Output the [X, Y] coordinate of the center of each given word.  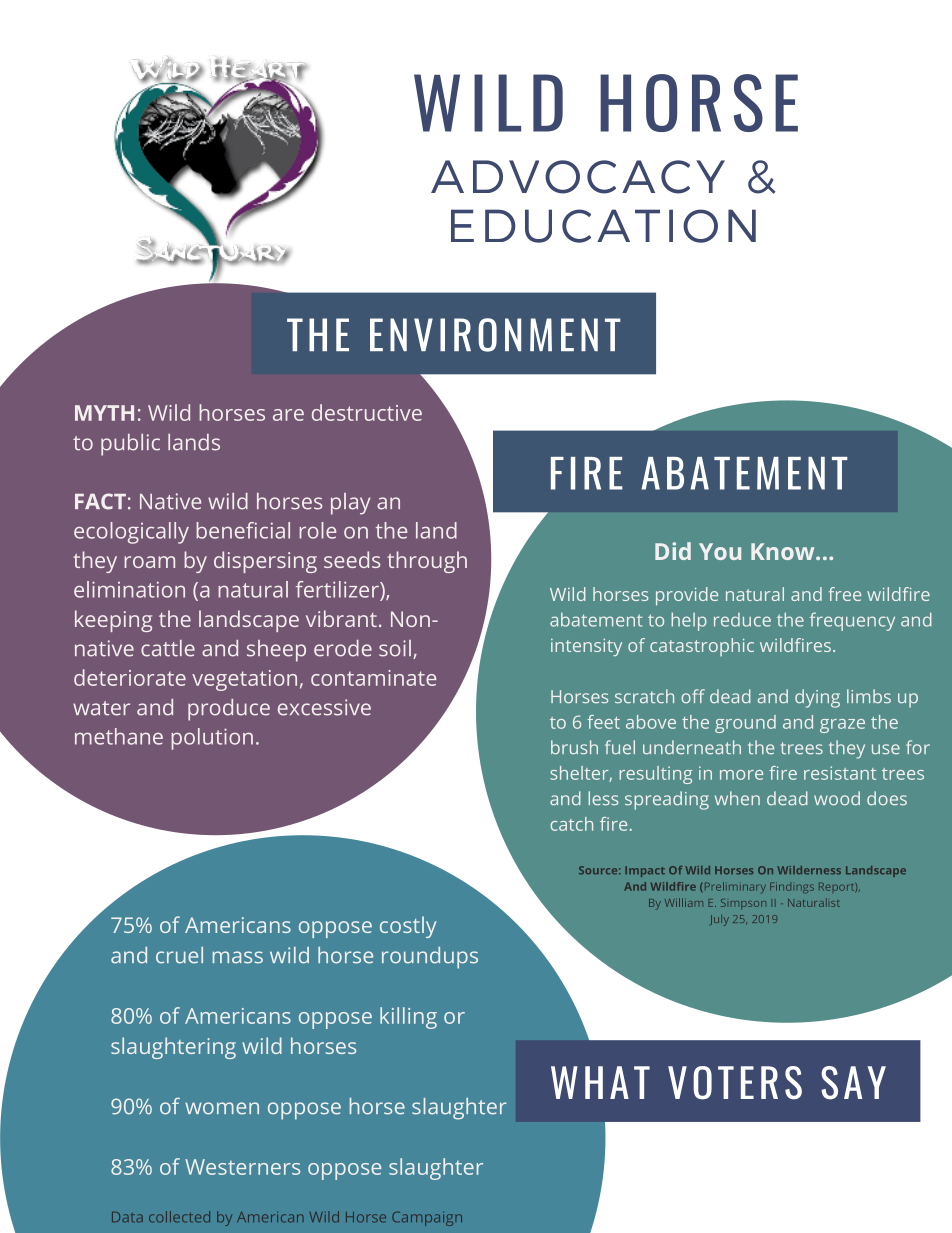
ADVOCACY [578, 177]
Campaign [427, 1218]
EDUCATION [603, 226]
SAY [853, 1083]
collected [179, 1217]
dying [817, 698]
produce [229, 710]
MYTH [104, 413]
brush [574, 747]
